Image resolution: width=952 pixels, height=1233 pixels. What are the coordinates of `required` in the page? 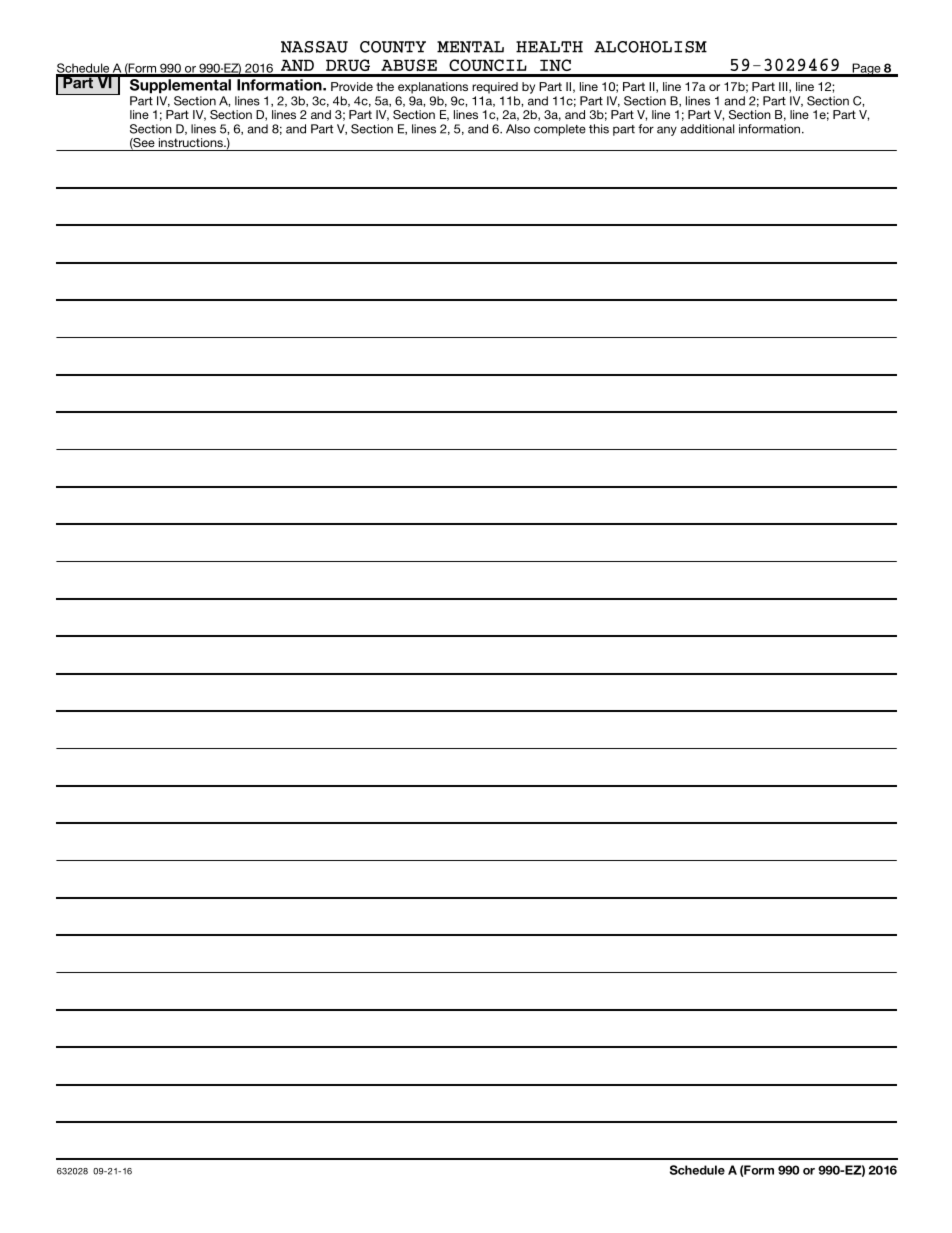 It's located at (495, 88).
